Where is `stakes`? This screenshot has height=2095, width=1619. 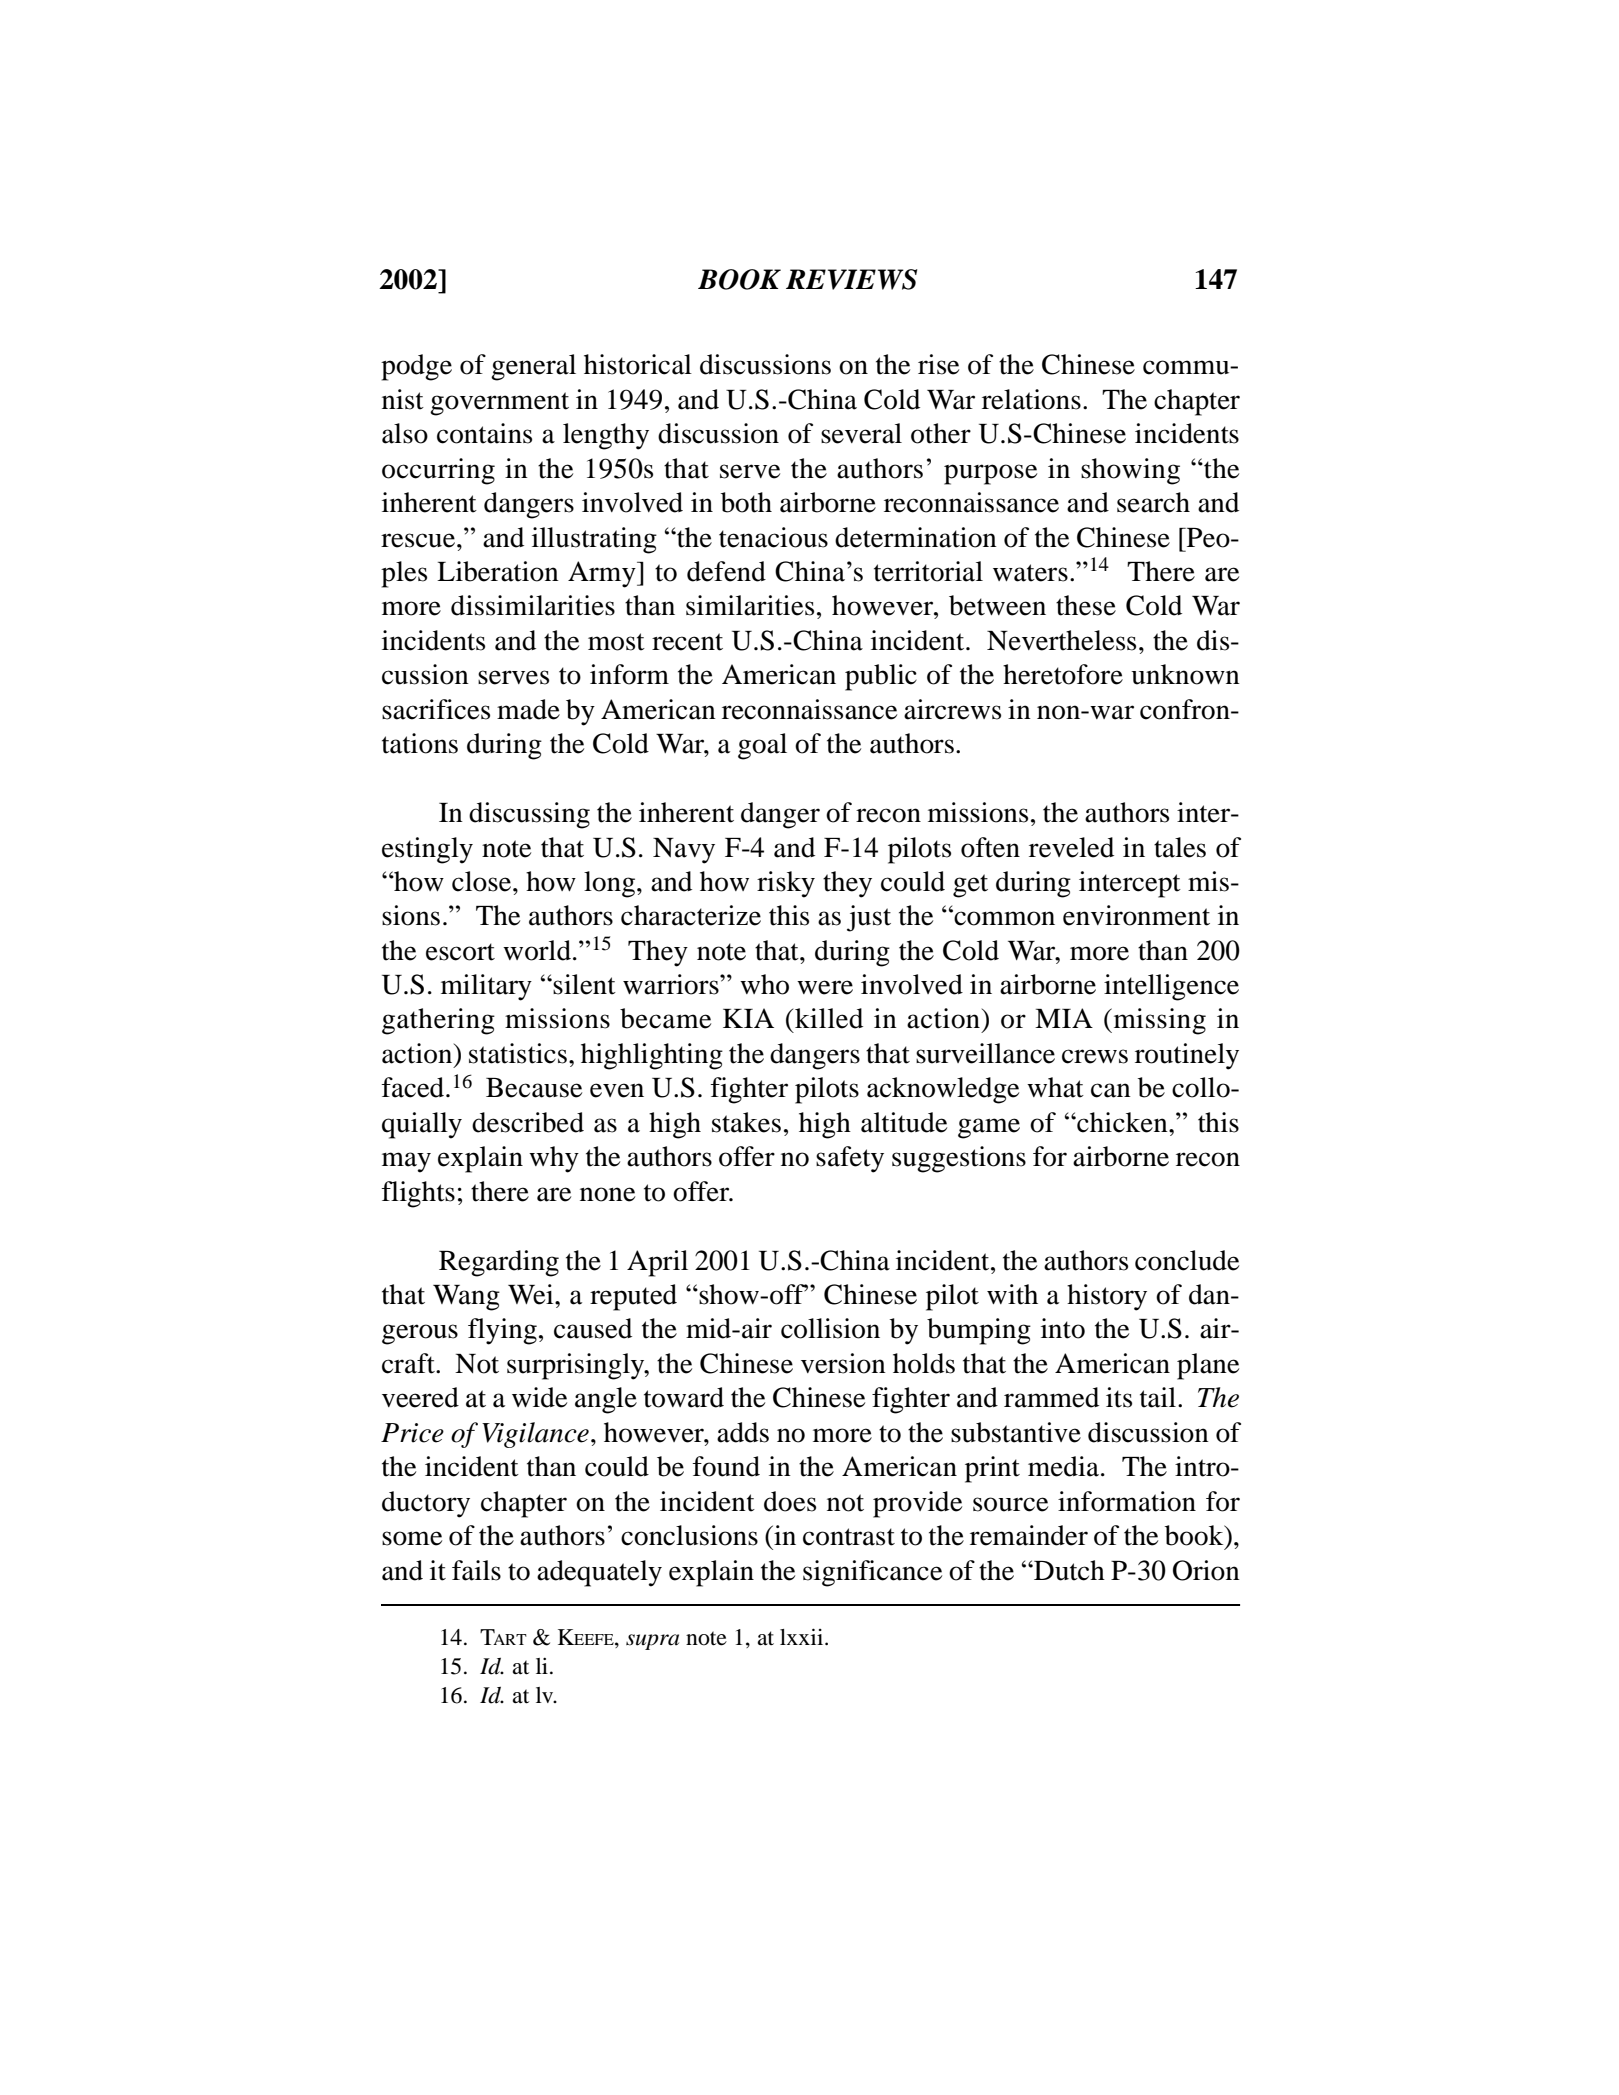
stakes is located at coordinates (746, 1122).
